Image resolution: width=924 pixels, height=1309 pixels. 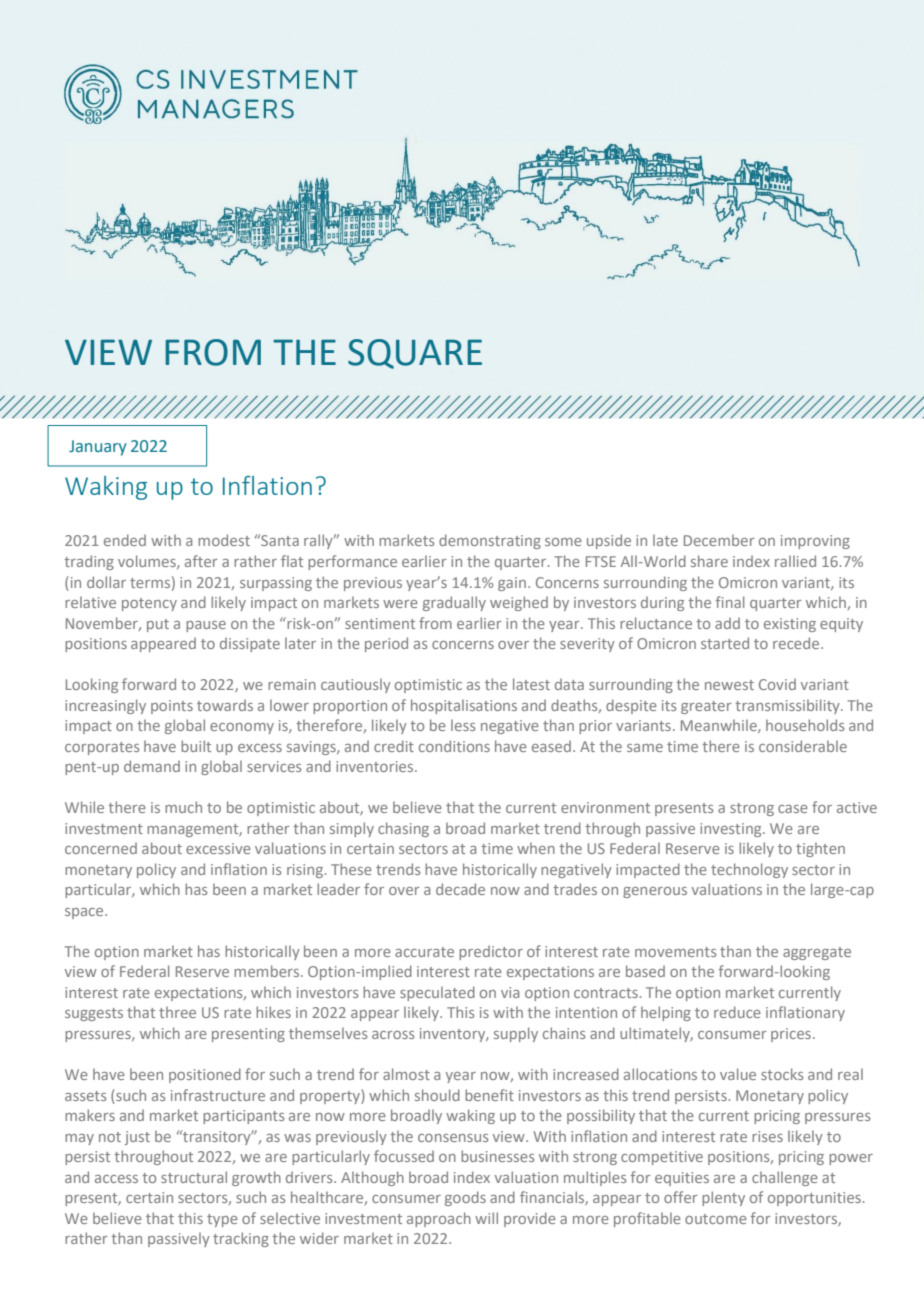 I want to click on gradually, so click(x=454, y=603).
